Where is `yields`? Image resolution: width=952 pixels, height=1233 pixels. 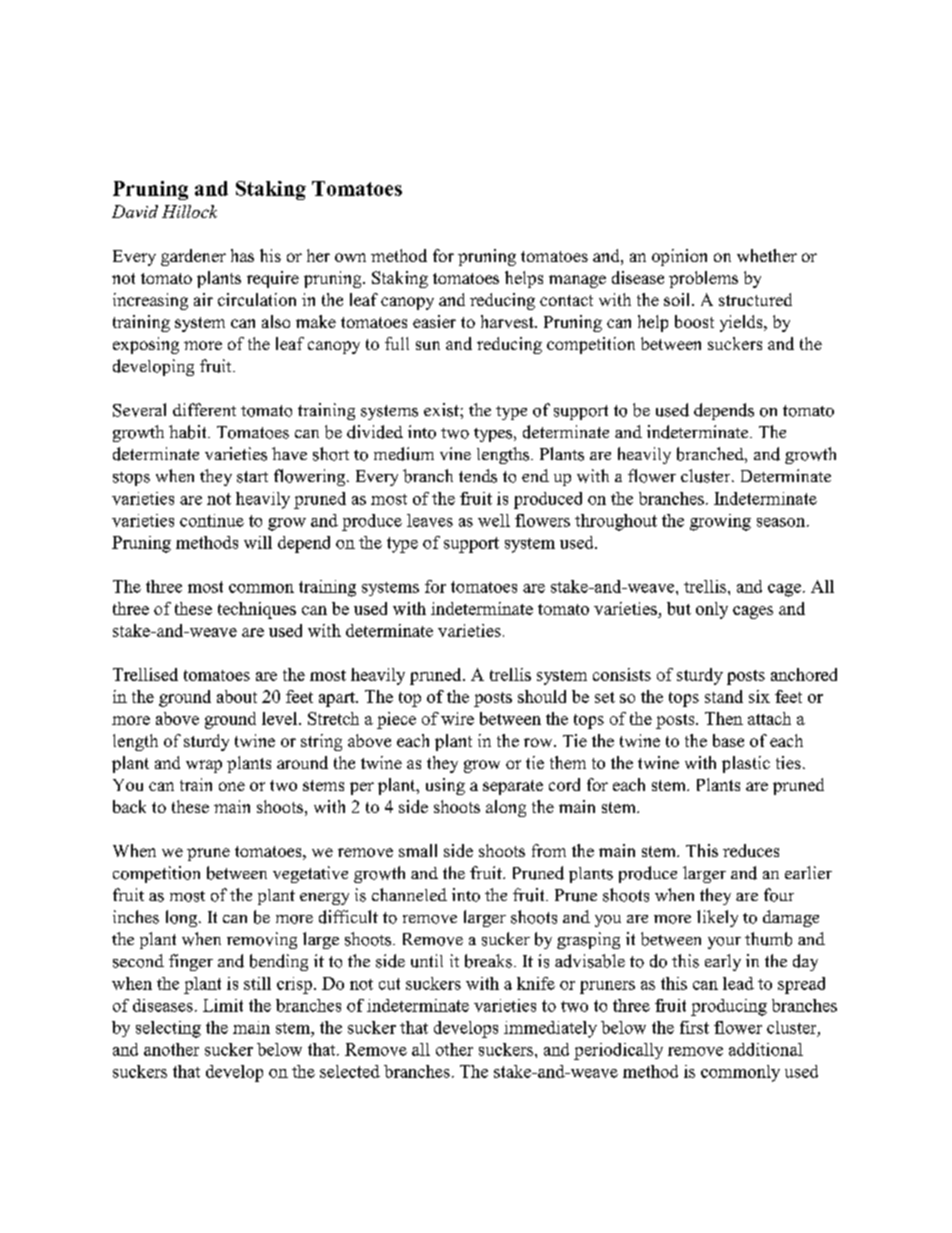 yields is located at coordinates (742, 323).
